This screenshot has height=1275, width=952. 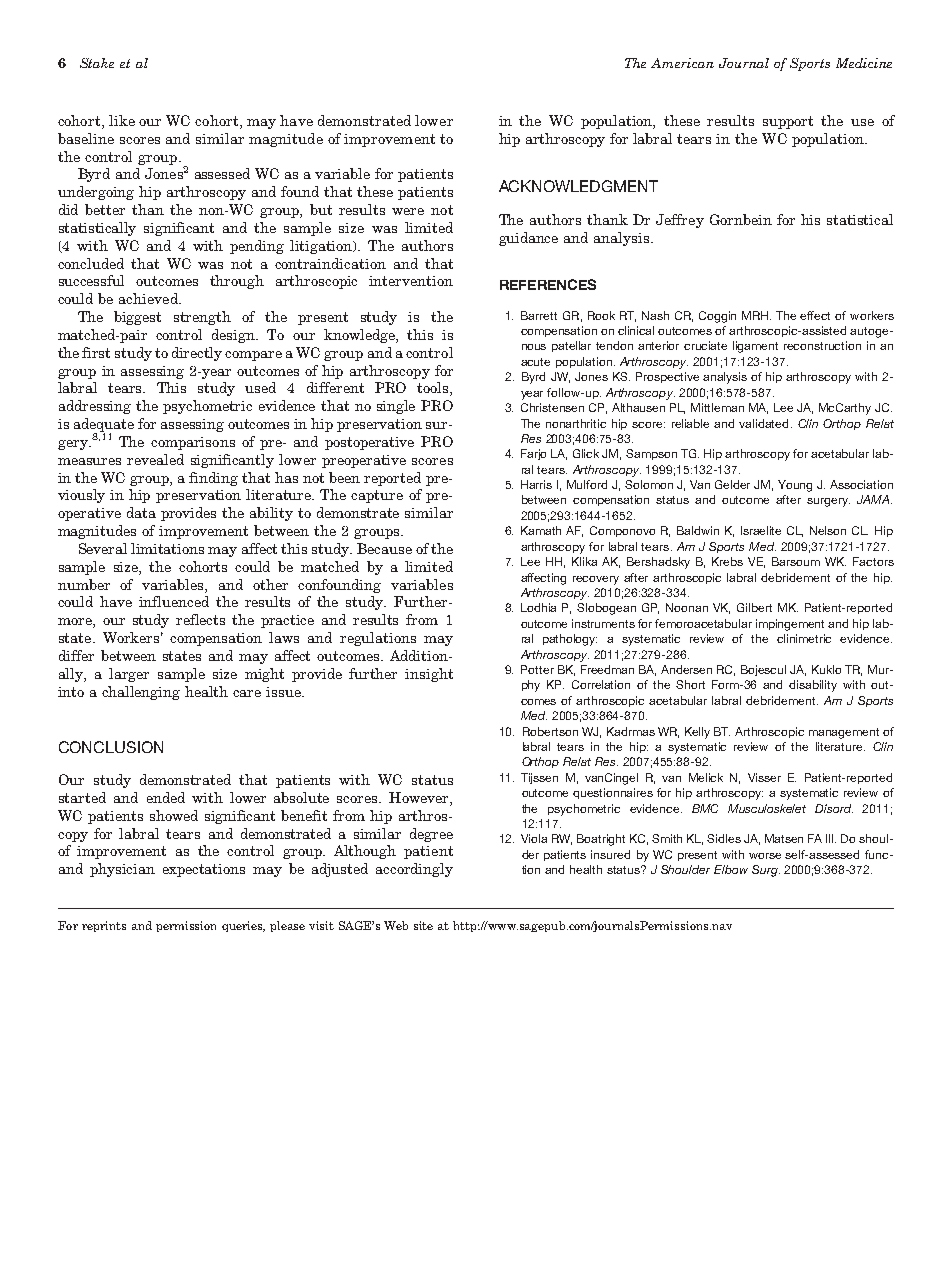 I want to click on support, so click(x=788, y=122).
